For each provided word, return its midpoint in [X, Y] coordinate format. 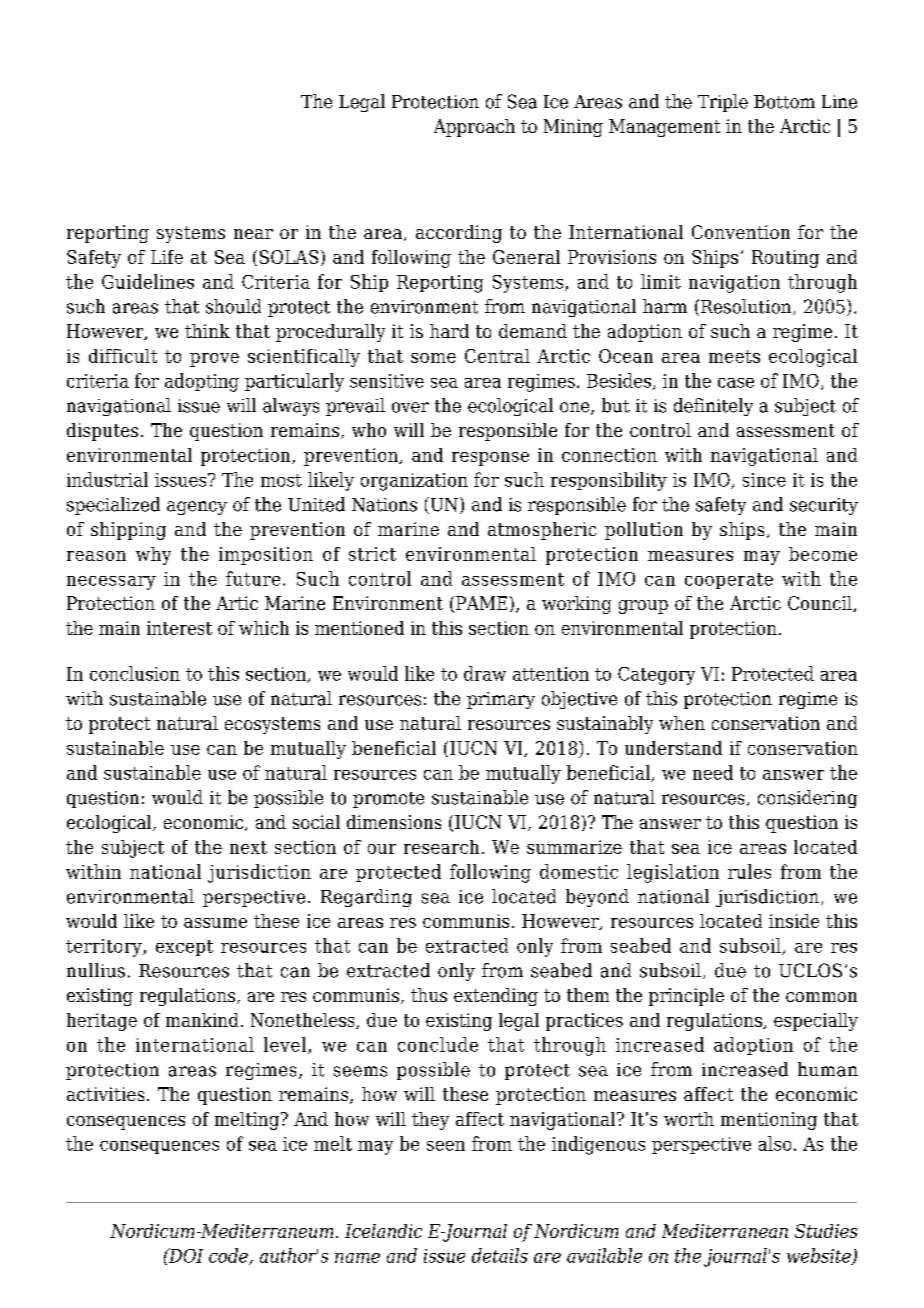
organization [414, 482]
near [253, 234]
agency [197, 508]
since [764, 480]
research [441, 847]
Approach [474, 128]
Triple [723, 103]
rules [749, 871]
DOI [185, 1255]
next [248, 847]
